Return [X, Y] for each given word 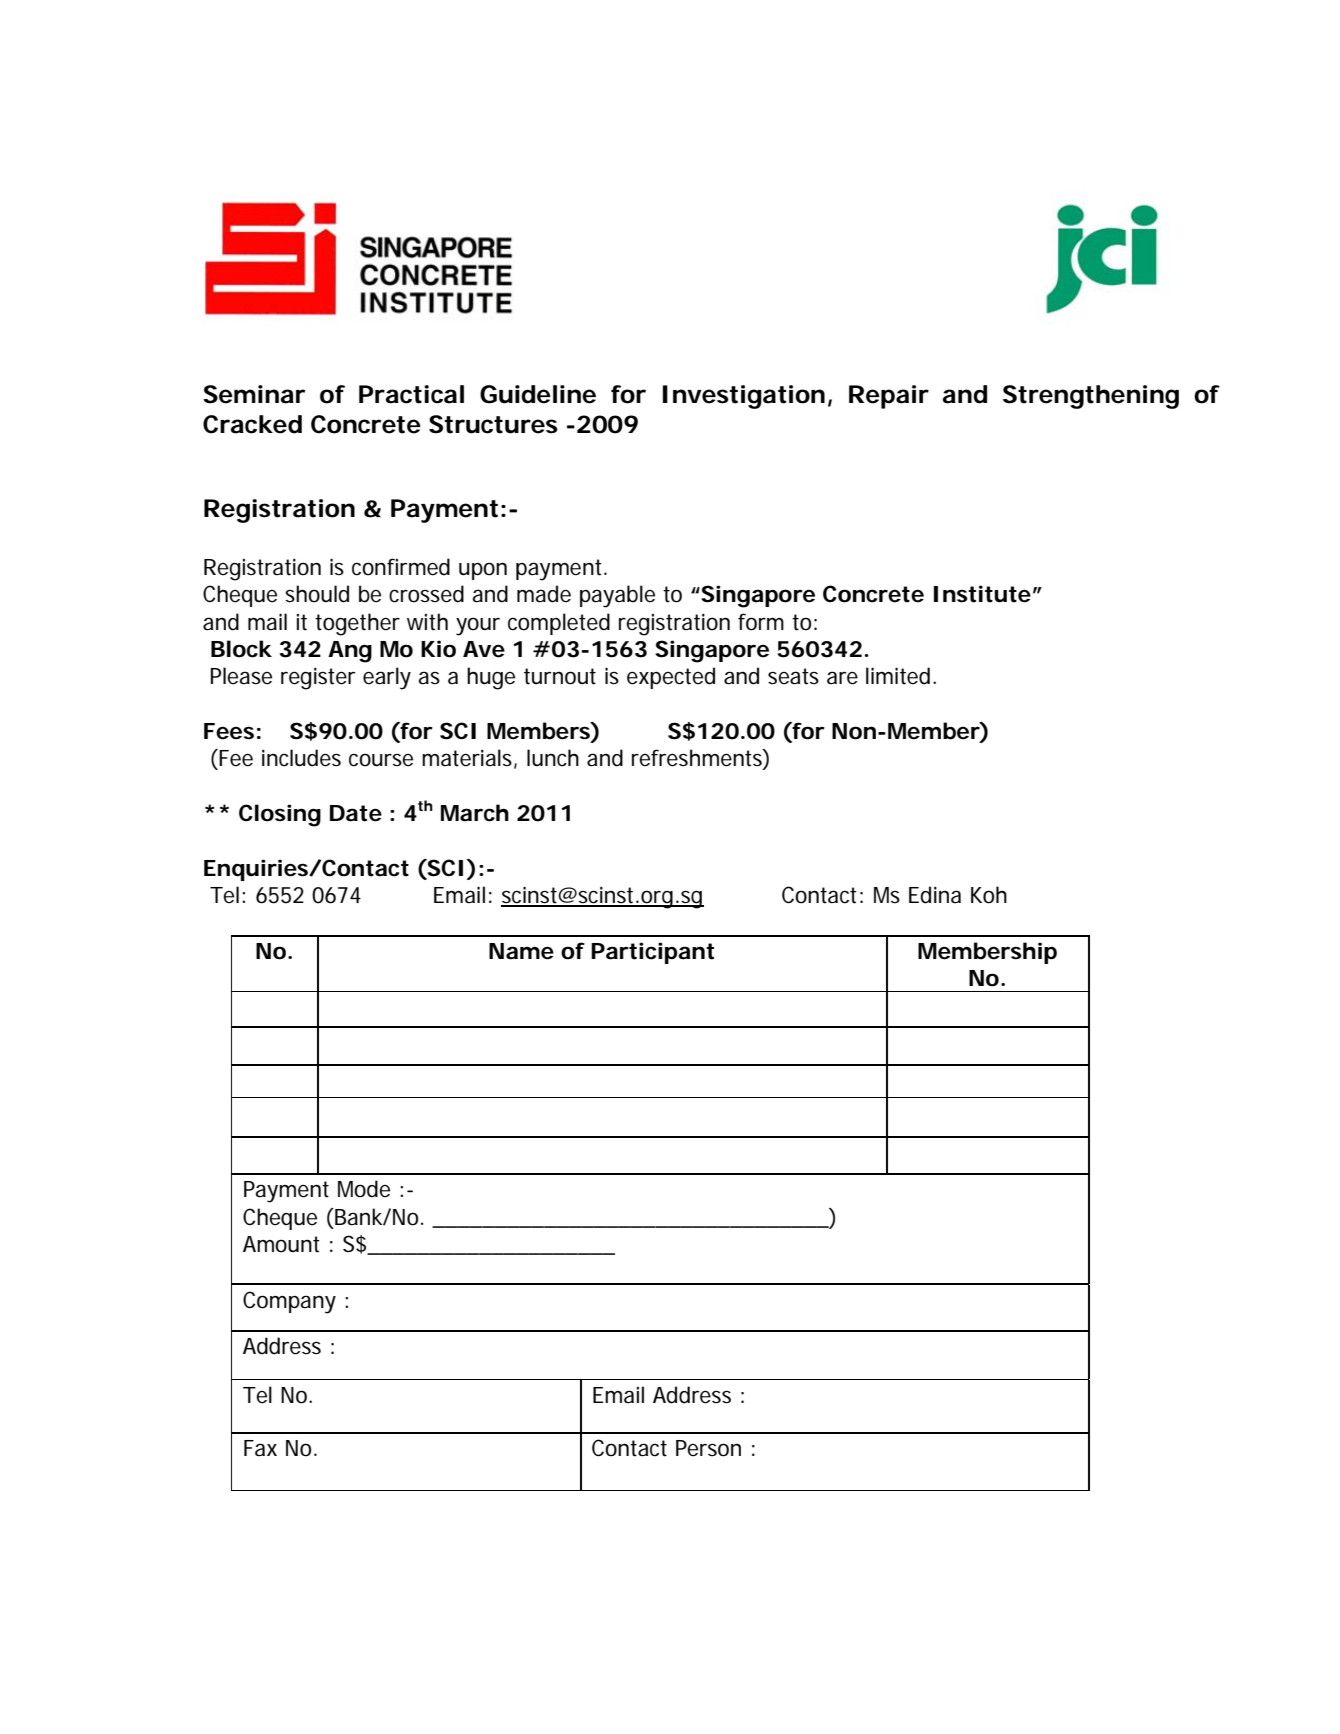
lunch [553, 758]
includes [301, 758]
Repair [889, 397]
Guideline [538, 394]
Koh [989, 895]
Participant [652, 953]
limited [898, 676]
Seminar [254, 394]
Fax [260, 1448]
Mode [364, 1189]
